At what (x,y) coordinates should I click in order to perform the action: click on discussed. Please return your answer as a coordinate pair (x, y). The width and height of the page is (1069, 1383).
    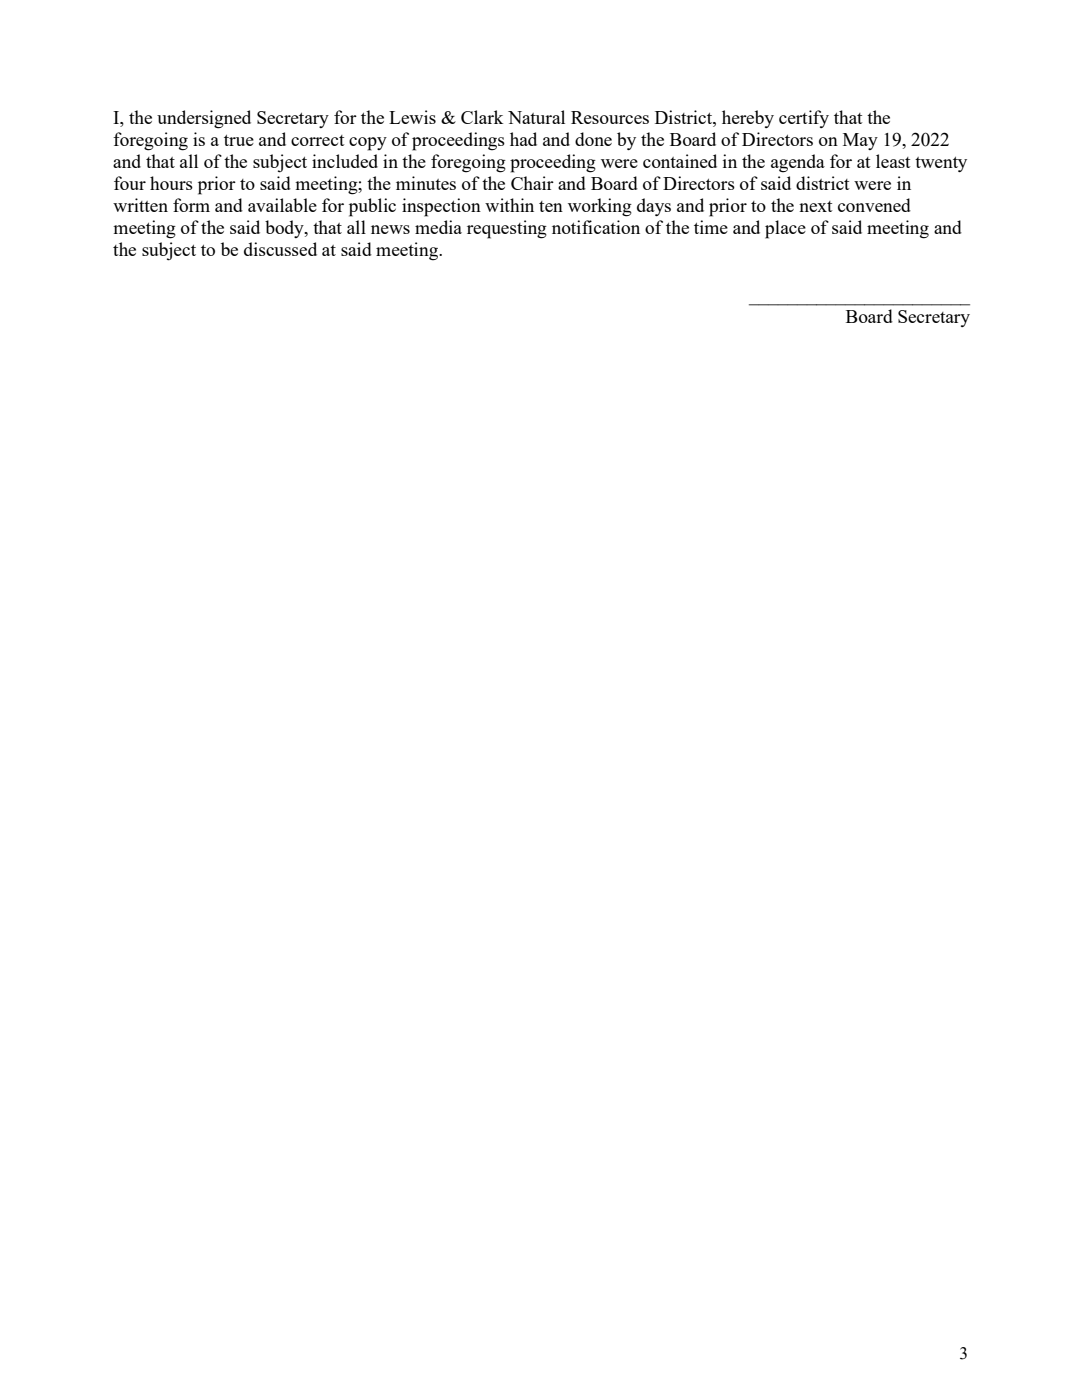
    Looking at the image, I should click on (280, 249).
